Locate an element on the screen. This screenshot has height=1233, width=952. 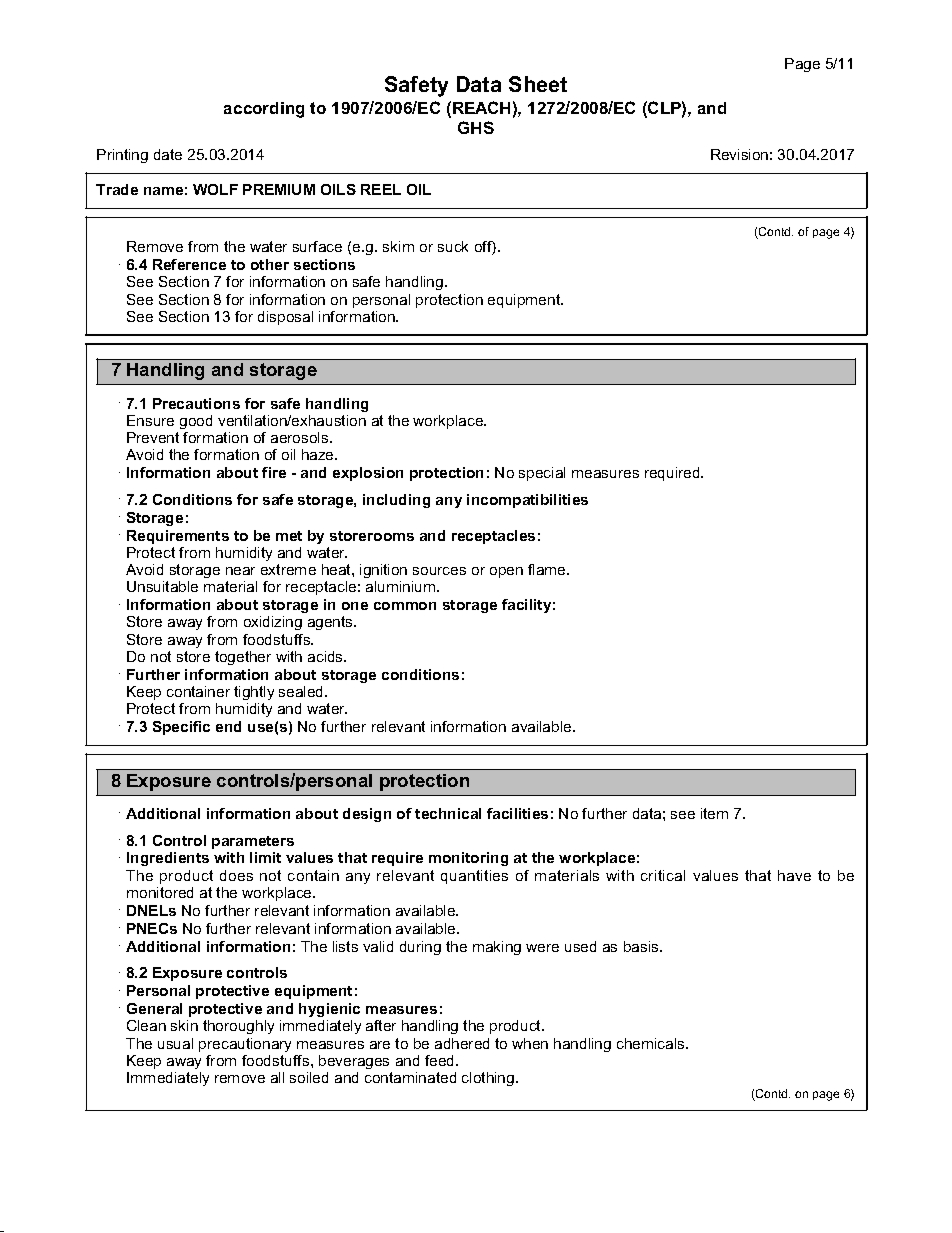
REACH is located at coordinates (481, 107).
